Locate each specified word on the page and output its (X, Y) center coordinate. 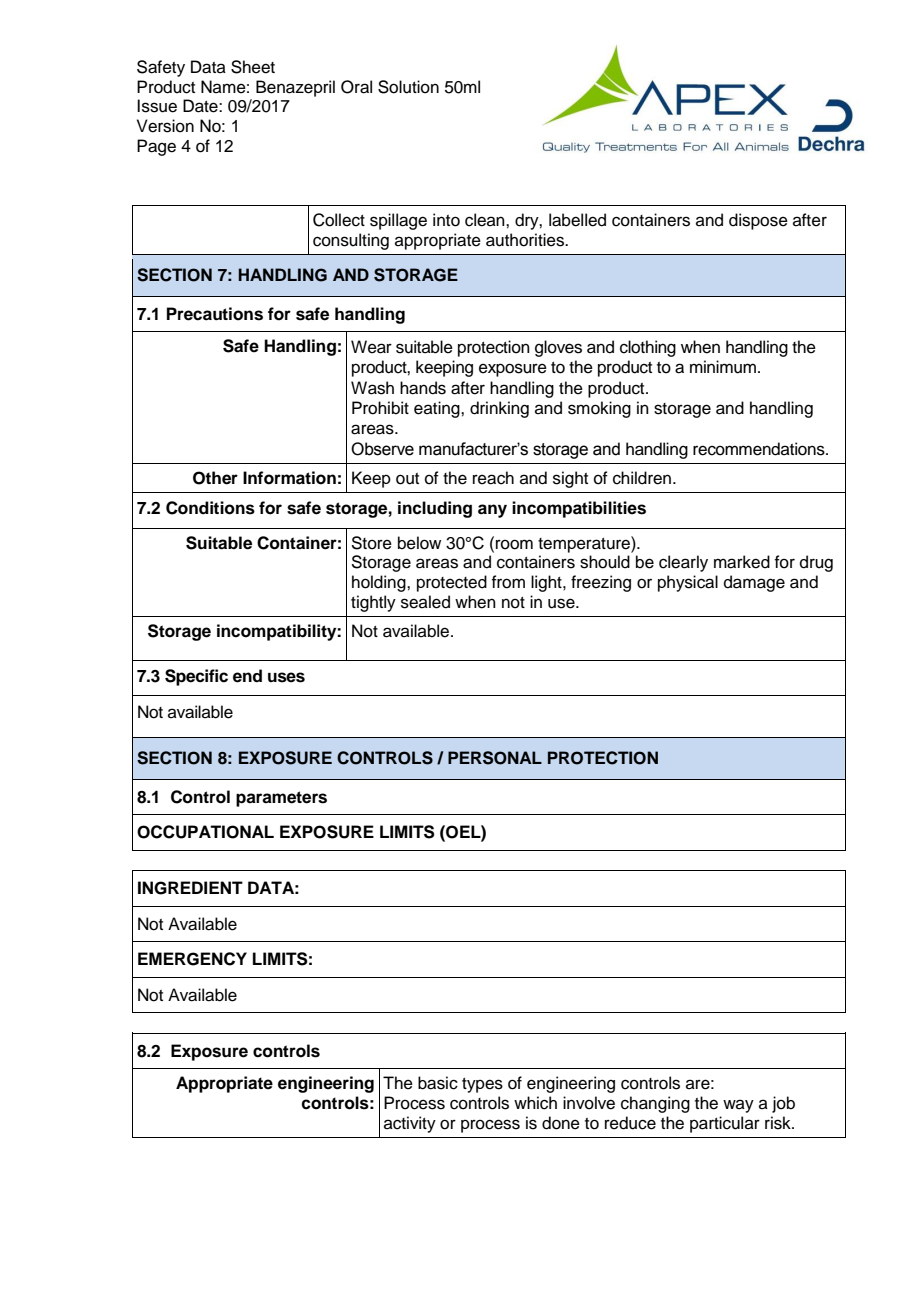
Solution (408, 87)
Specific (196, 677)
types (482, 1085)
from (508, 582)
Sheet (253, 67)
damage (754, 583)
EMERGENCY (192, 959)
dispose (758, 221)
